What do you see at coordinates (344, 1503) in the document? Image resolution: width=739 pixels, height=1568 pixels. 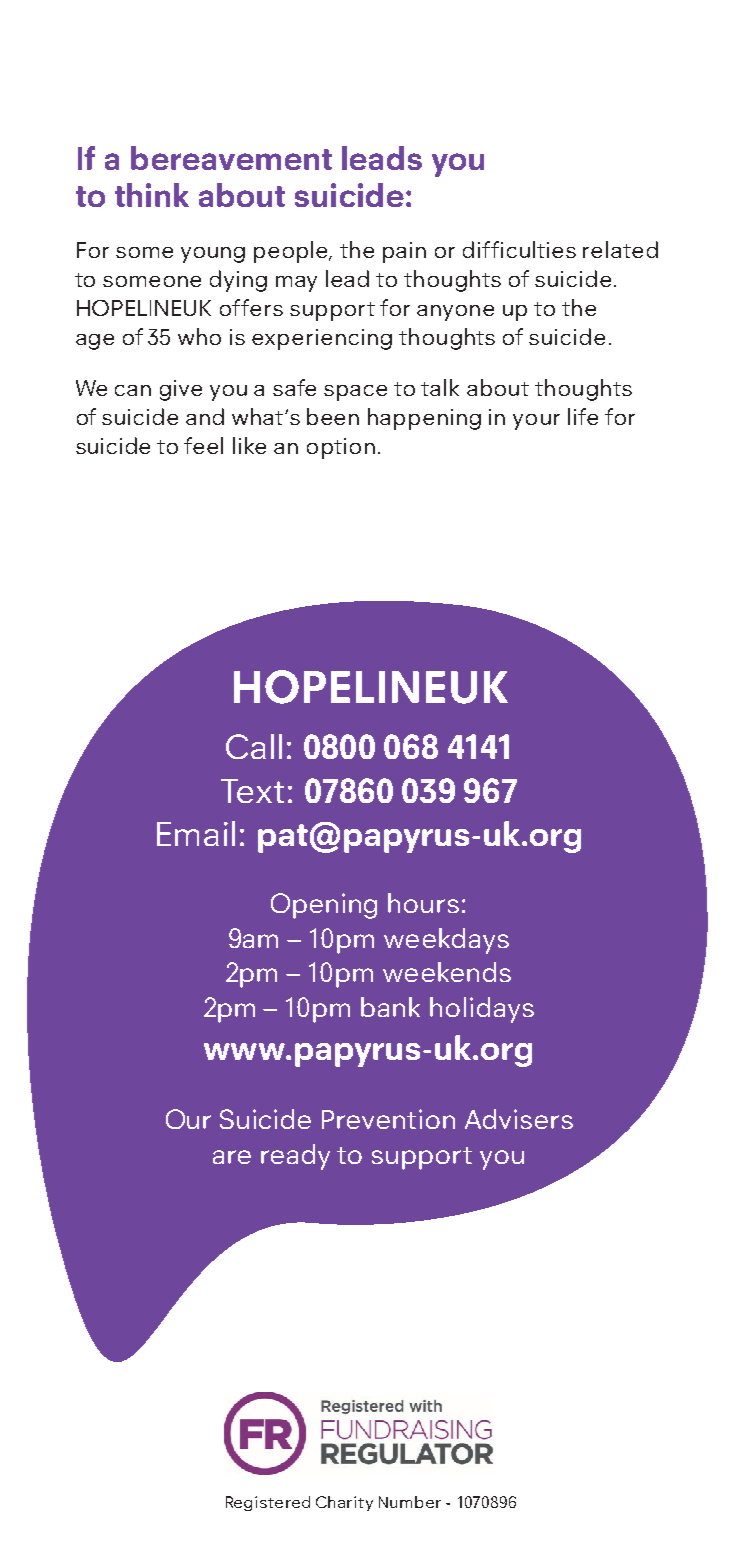 I see `Charity` at bounding box center [344, 1503].
